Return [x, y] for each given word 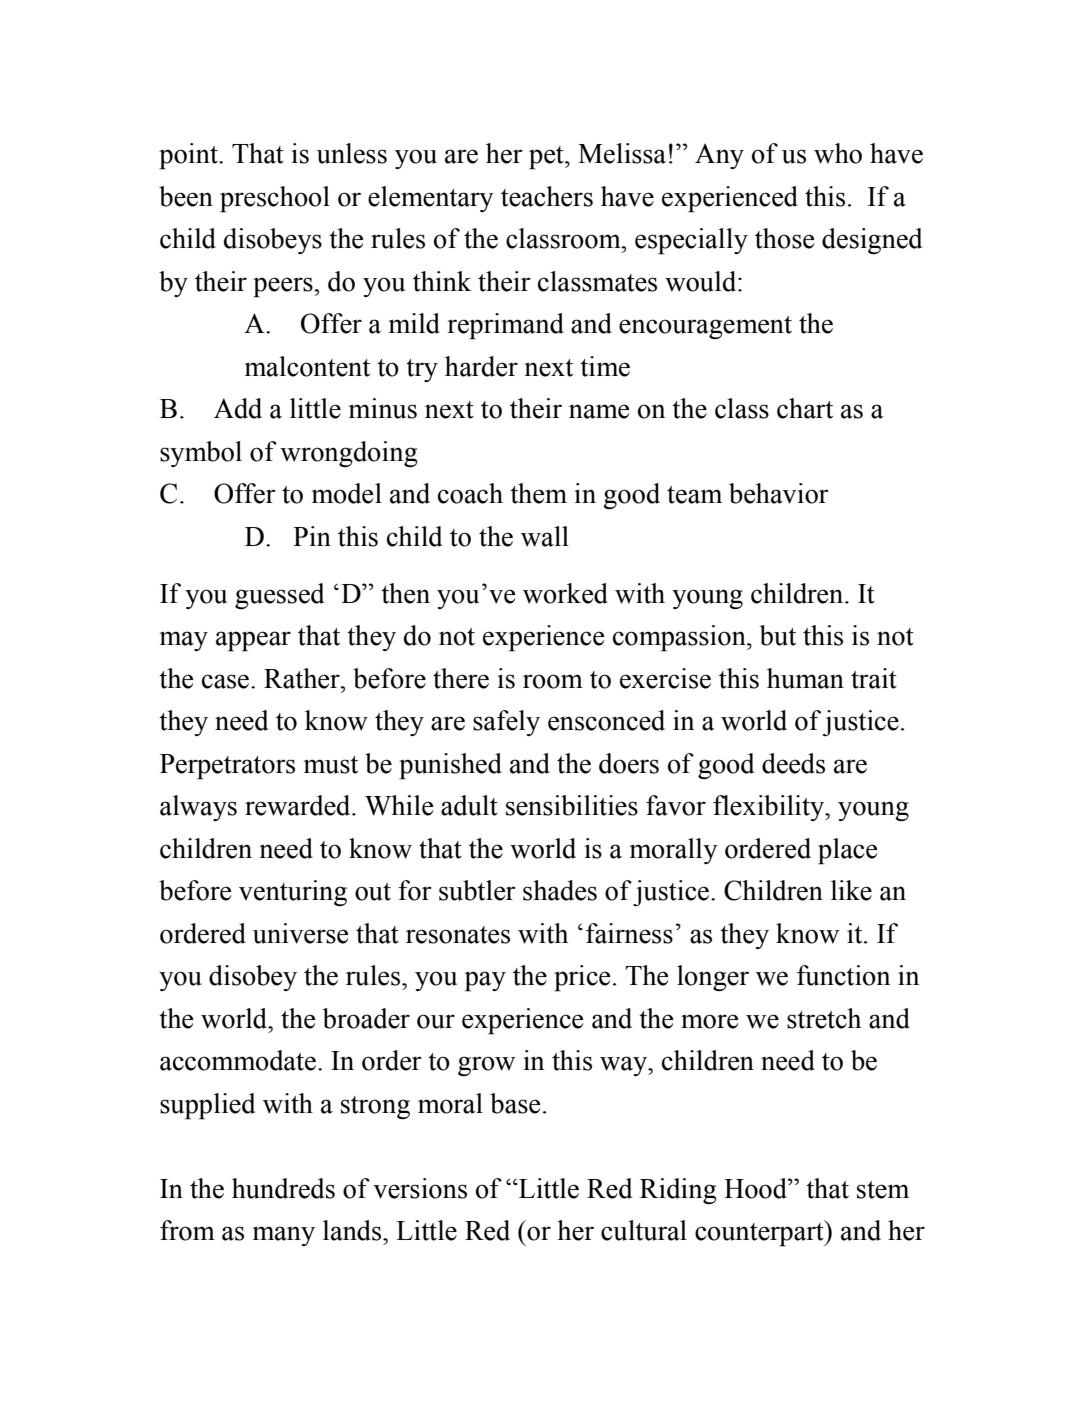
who [838, 153]
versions [420, 1188]
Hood [756, 1188]
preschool [275, 199]
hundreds [283, 1188]
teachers [547, 196]
